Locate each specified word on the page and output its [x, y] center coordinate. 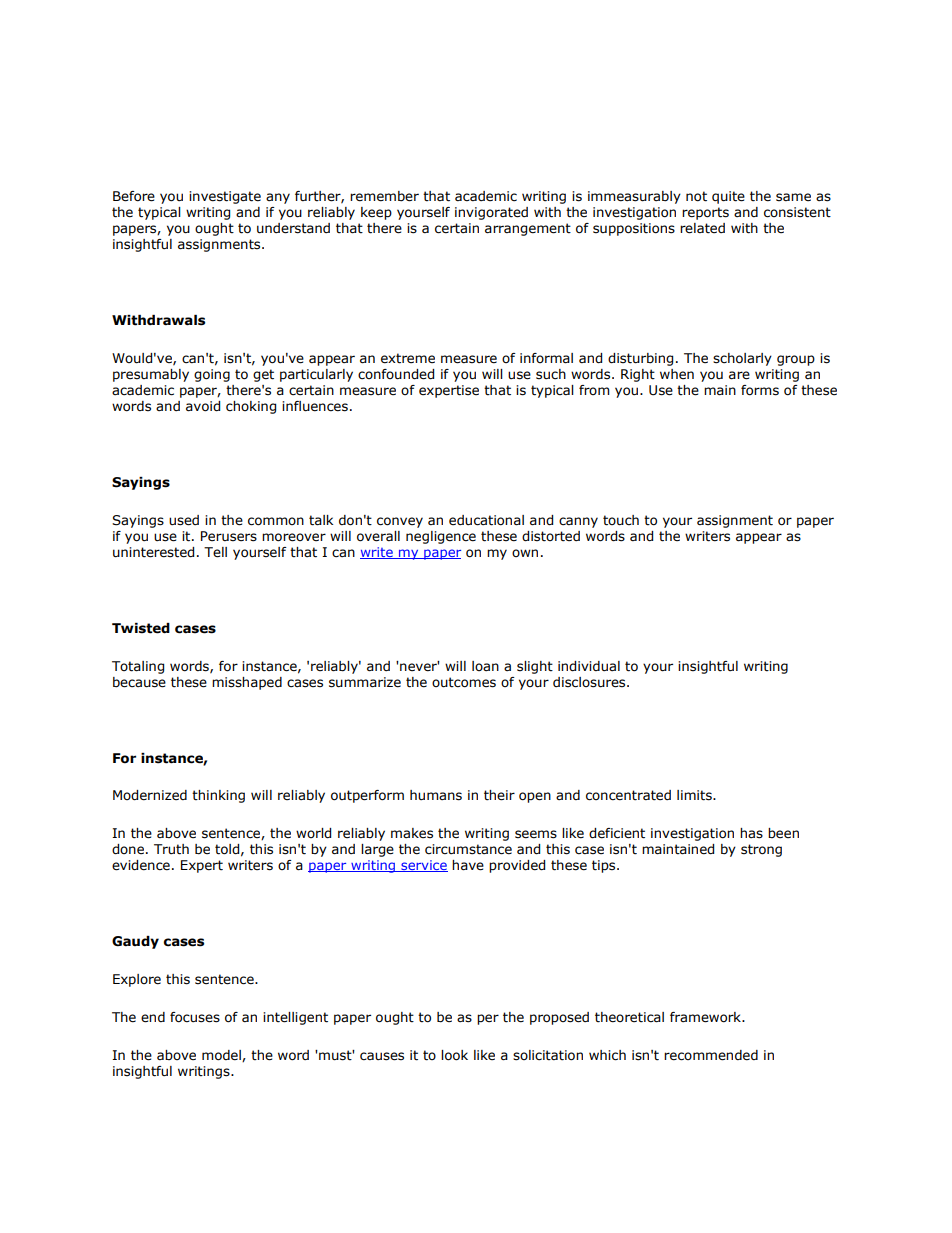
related [702, 228]
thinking [218, 796]
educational [486, 520]
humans [436, 795]
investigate [225, 197]
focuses [195, 1017]
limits [695, 795]
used [184, 520]
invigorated [491, 213]
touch [621, 520]
